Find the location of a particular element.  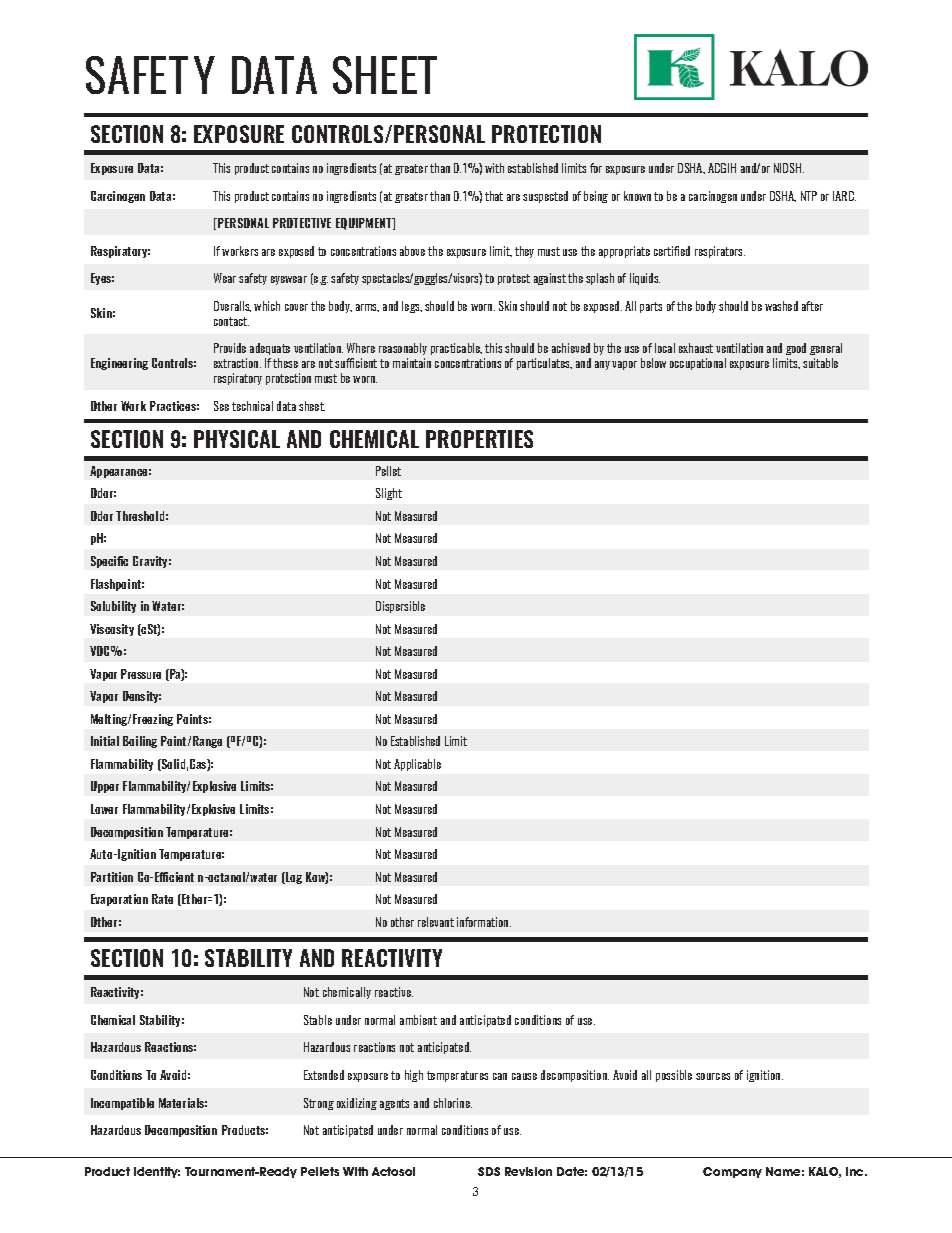

Company is located at coordinates (732, 1172).
